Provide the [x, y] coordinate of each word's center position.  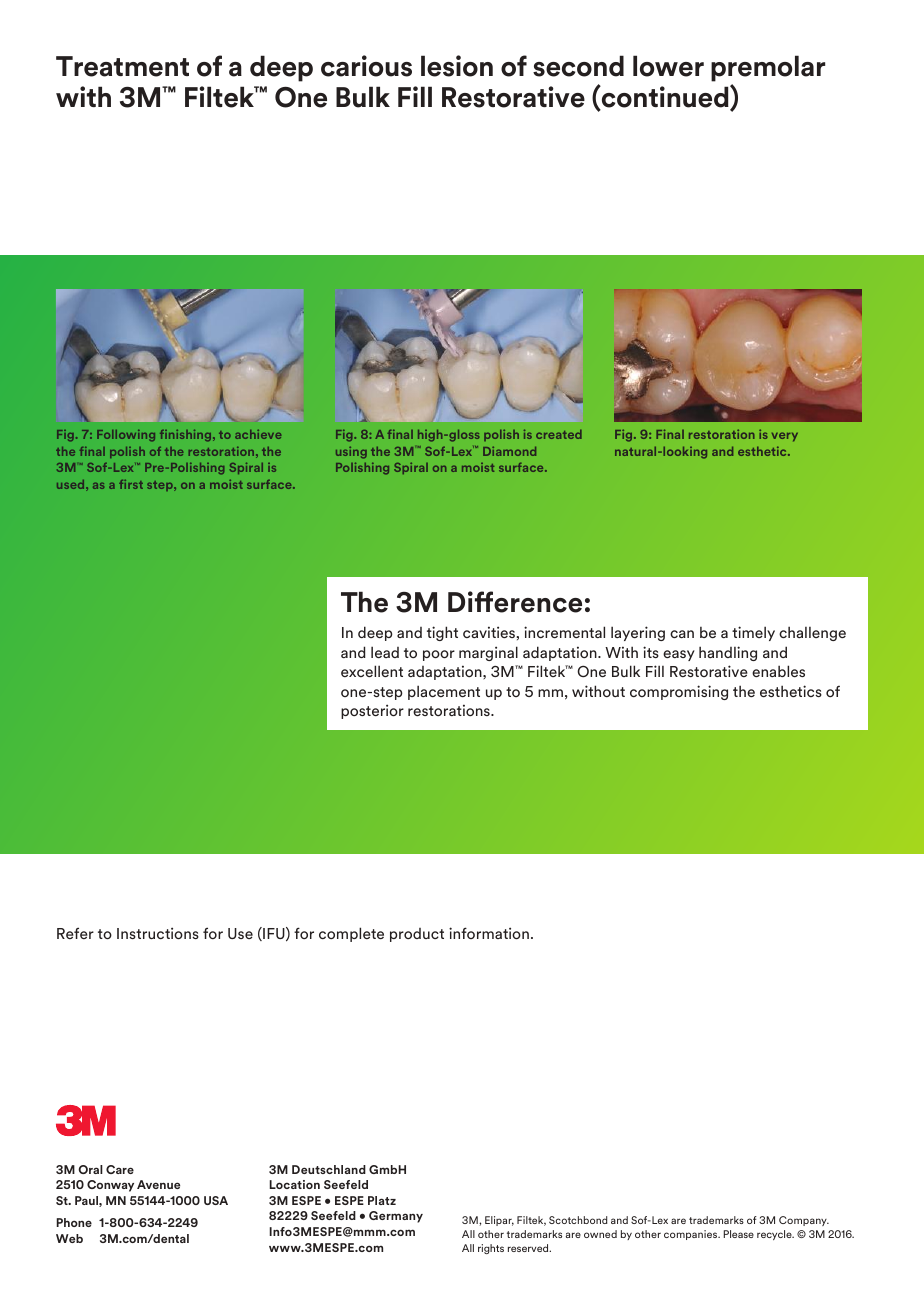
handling [728, 653]
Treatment [122, 66]
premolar [768, 70]
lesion [457, 66]
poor [439, 655]
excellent [372, 671]
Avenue [158, 1184]
